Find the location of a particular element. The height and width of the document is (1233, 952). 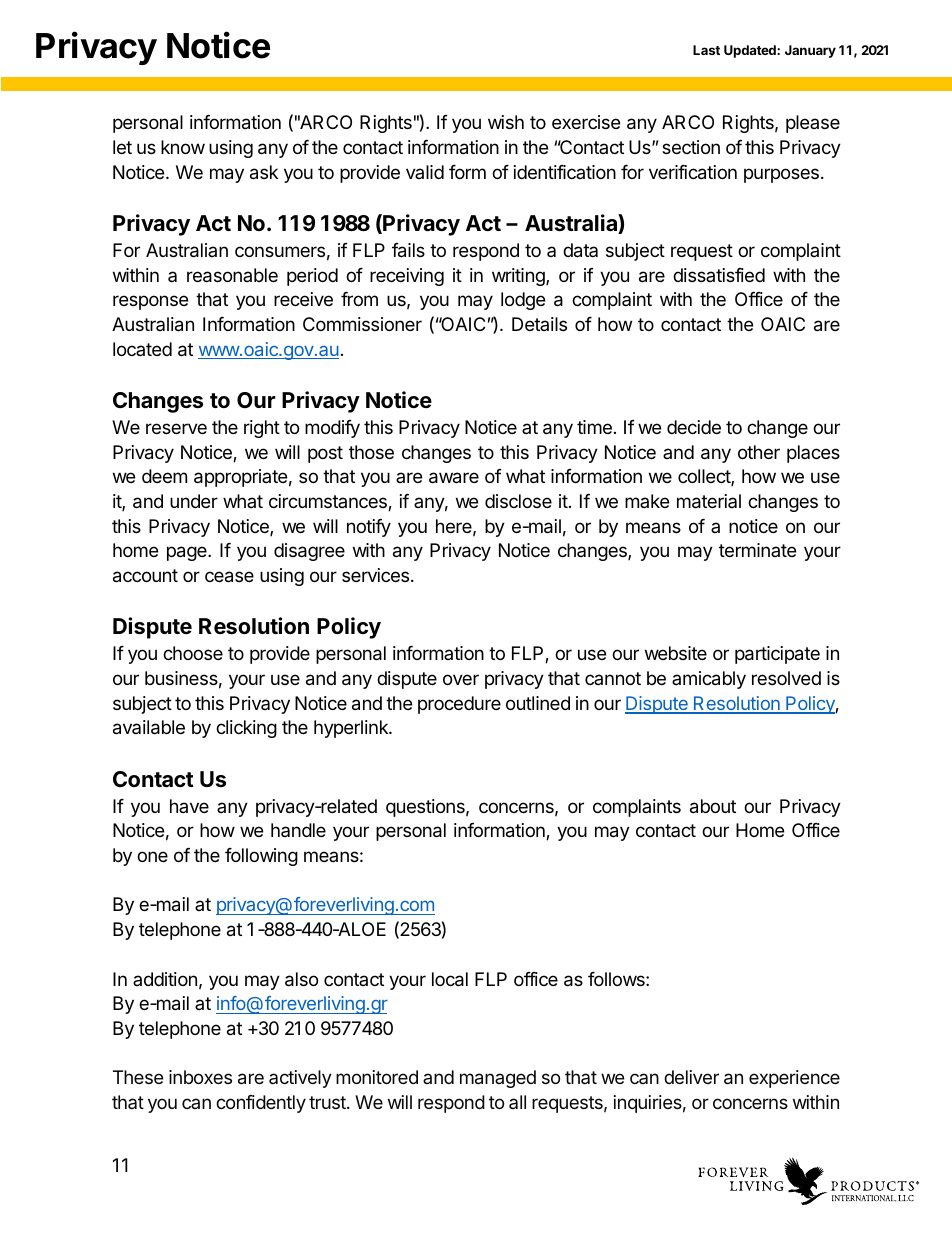

Last is located at coordinates (706, 50).
